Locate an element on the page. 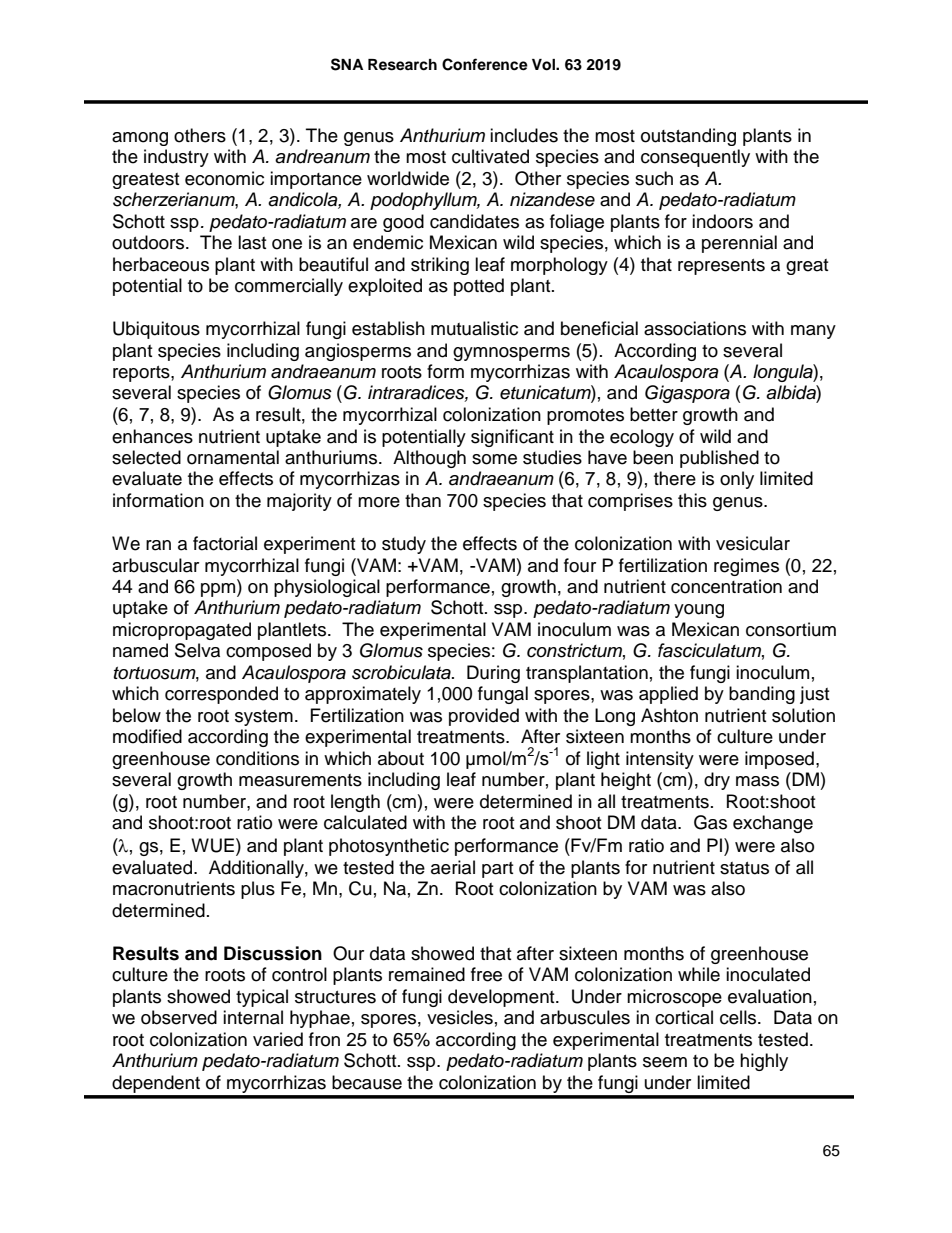 The height and width of the page is (1233, 952). conditions is located at coordinates (257, 758).
